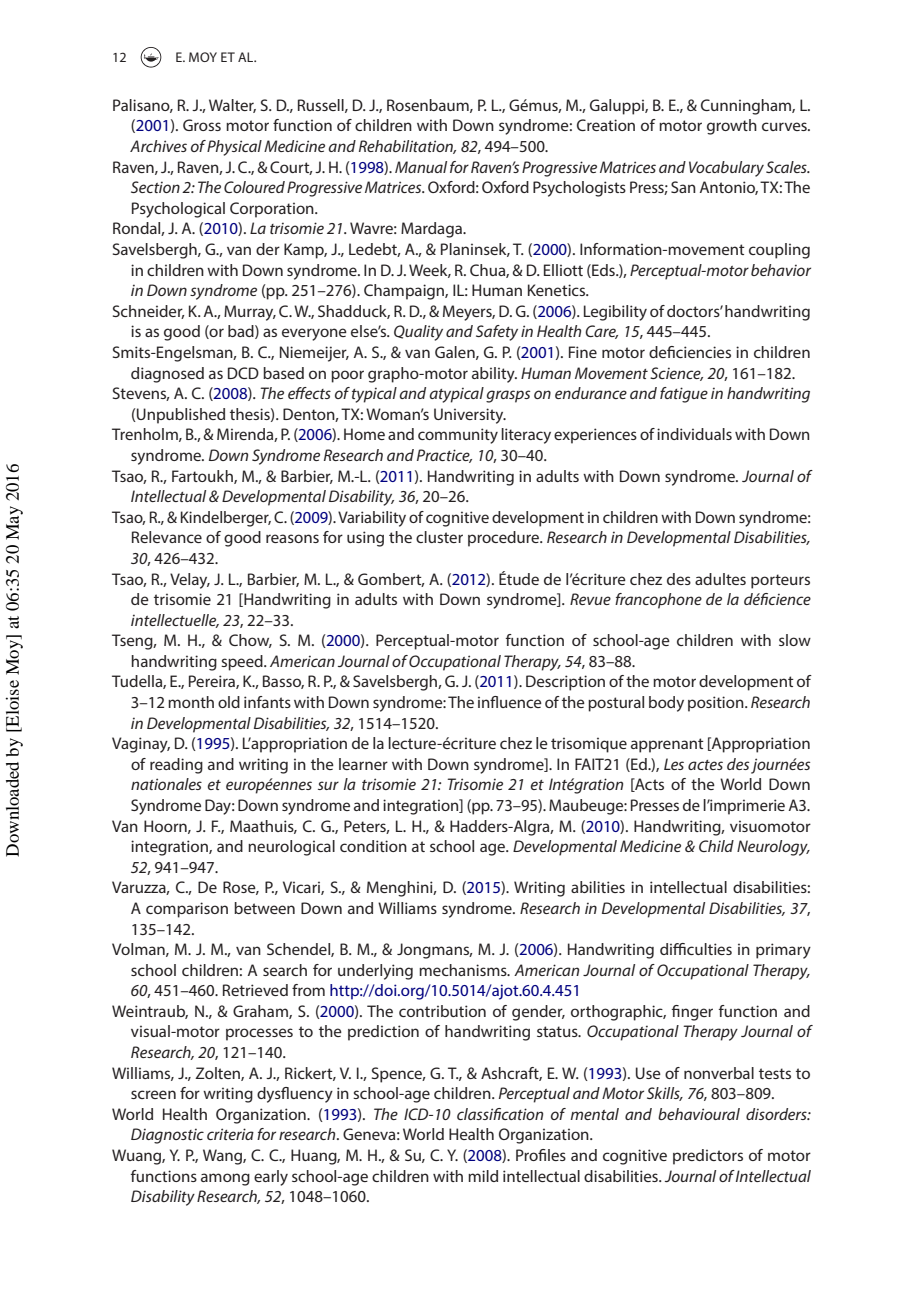 This image has height=1316, width=923. What do you see at coordinates (421, 167) in the image?
I see `Manual` at bounding box center [421, 167].
